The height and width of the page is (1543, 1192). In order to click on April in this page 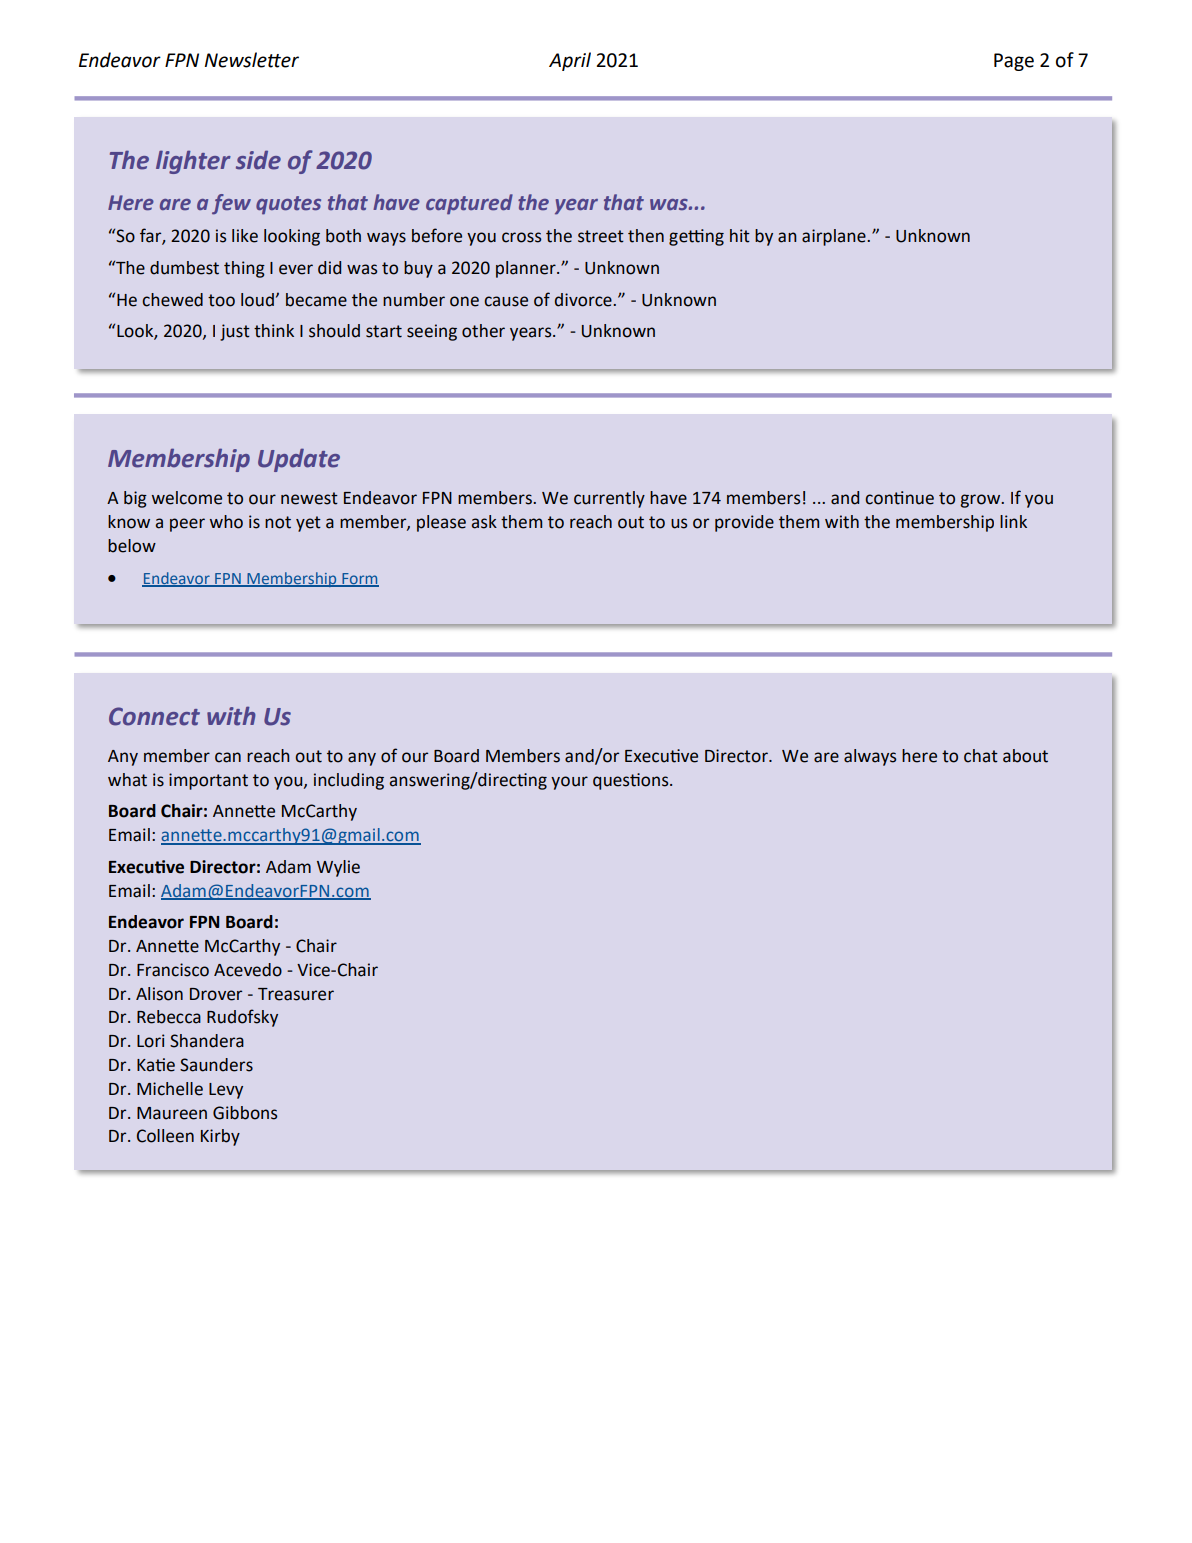, I will do `click(570, 61)`.
